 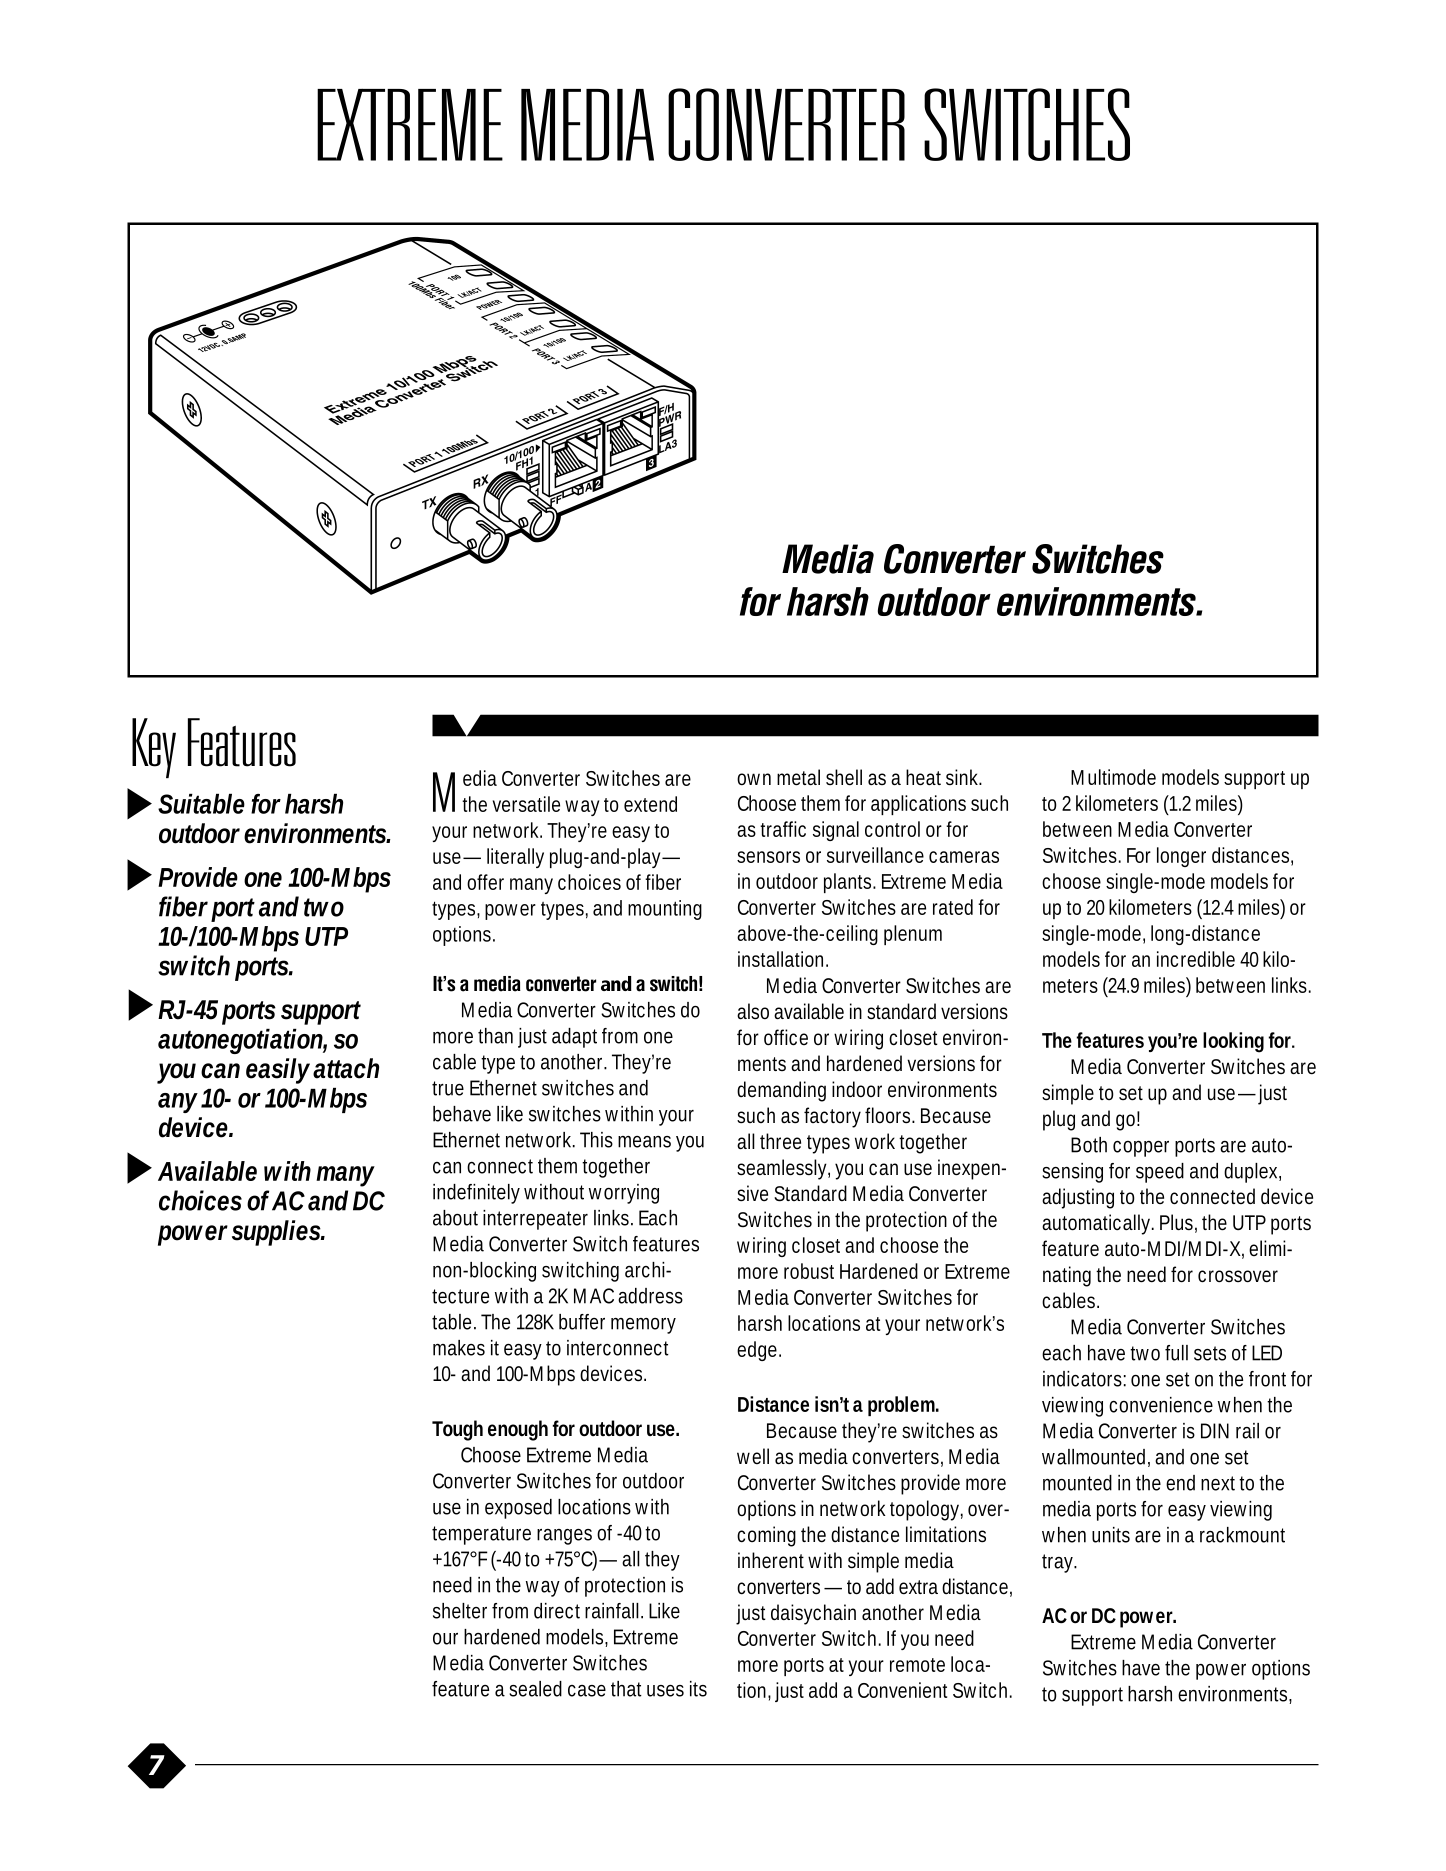 I want to click on easily, so click(x=278, y=1071).
